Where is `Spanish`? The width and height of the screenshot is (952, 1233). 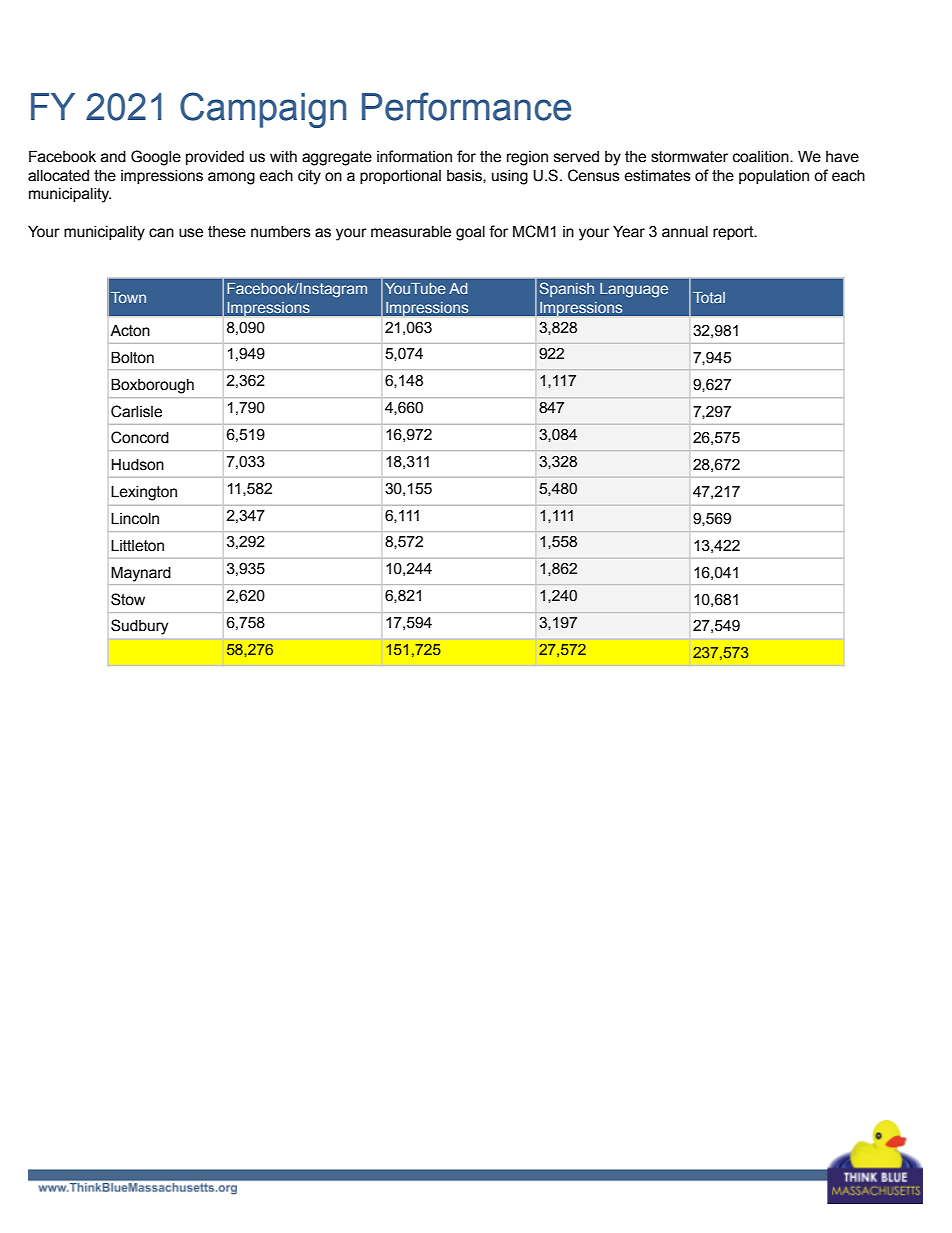 Spanish is located at coordinates (567, 289).
